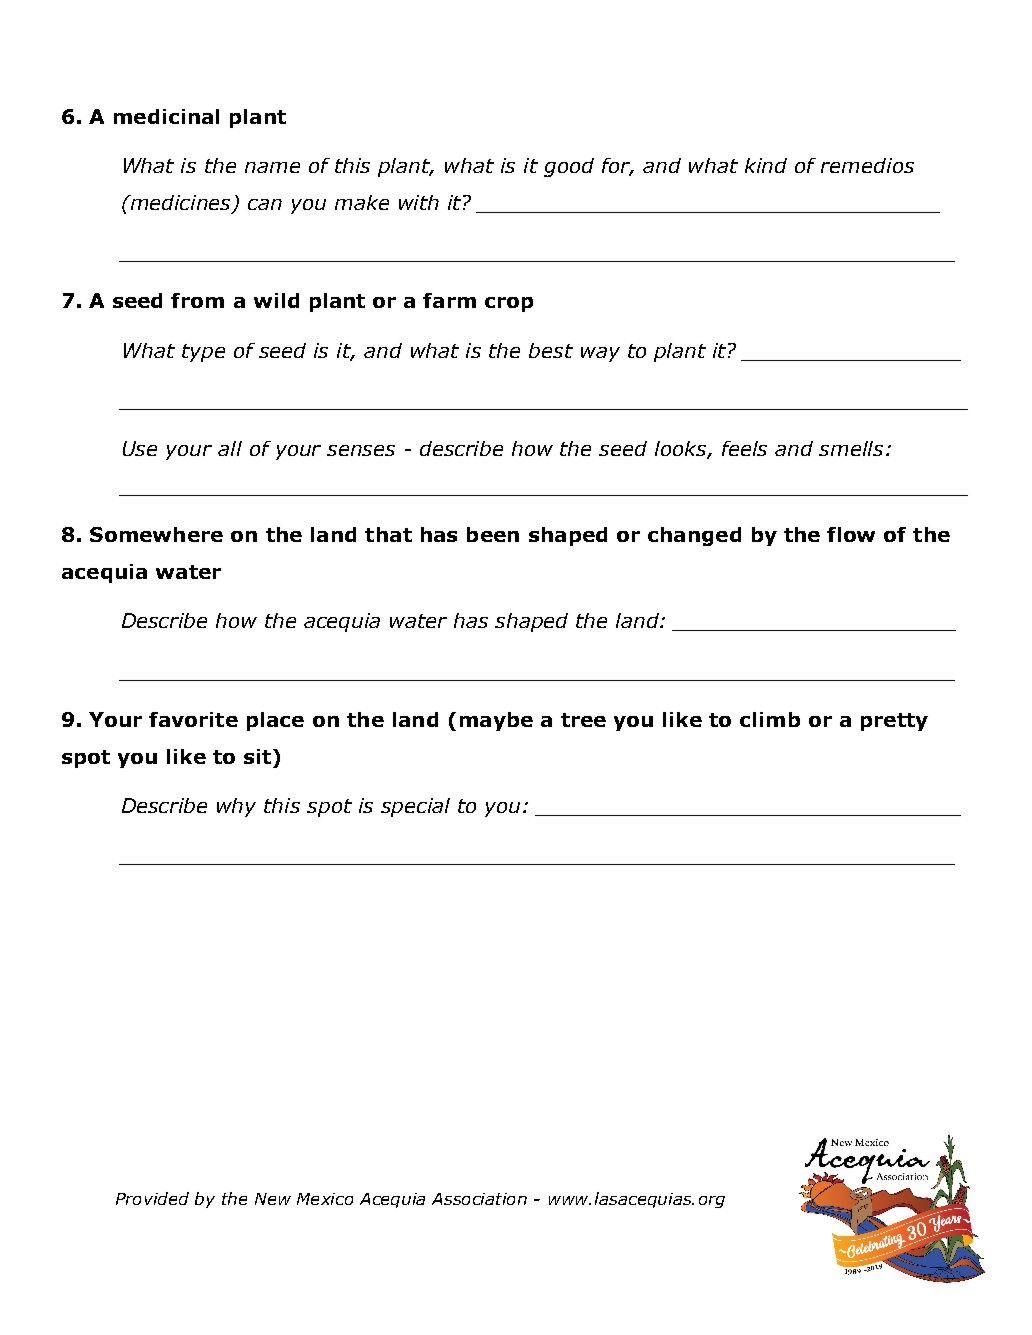 The height and width of the image is (1335, 1032). I want to click on name, so click(272, 167).
